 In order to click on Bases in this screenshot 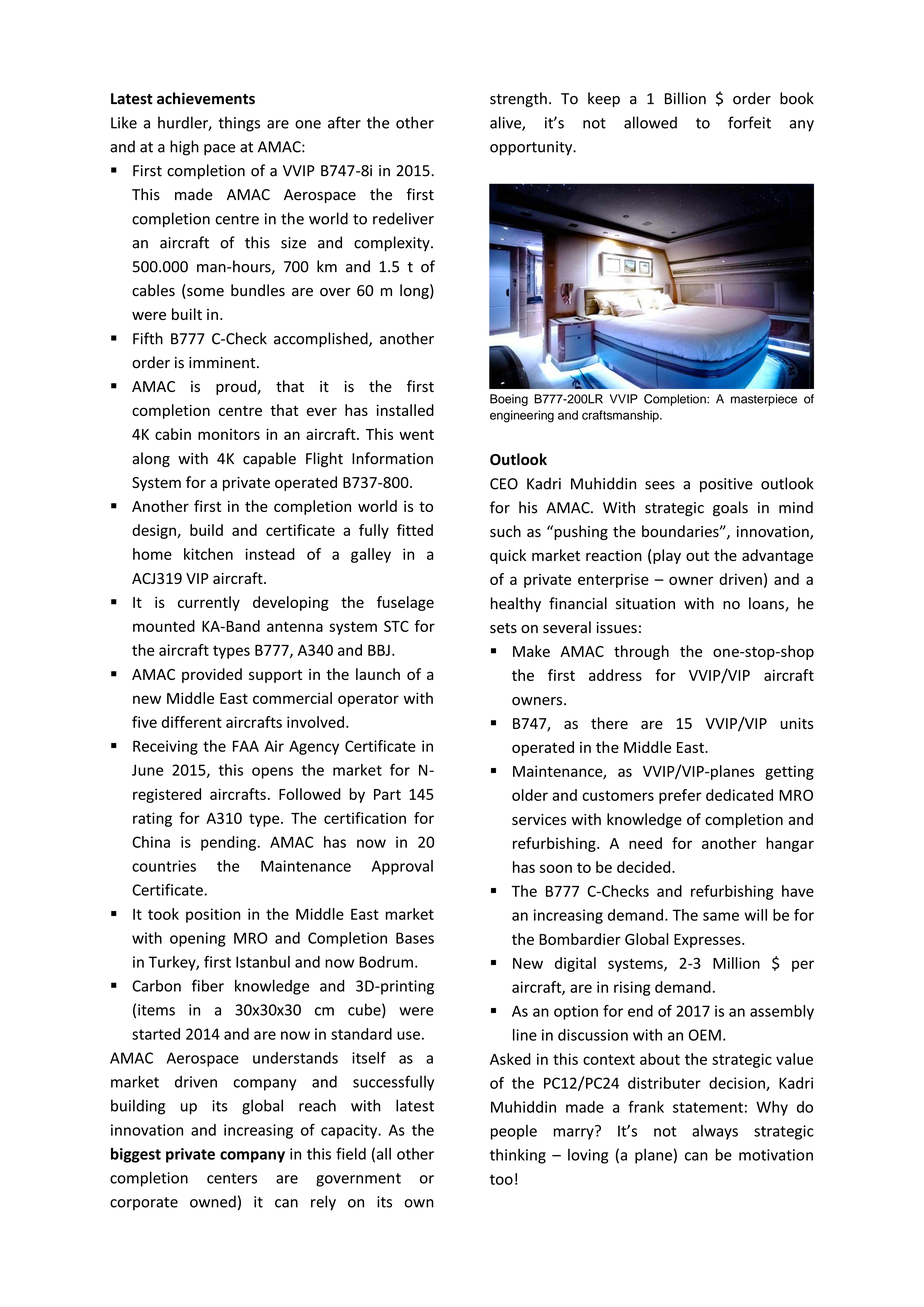, I will do `click(415, 938)`.
